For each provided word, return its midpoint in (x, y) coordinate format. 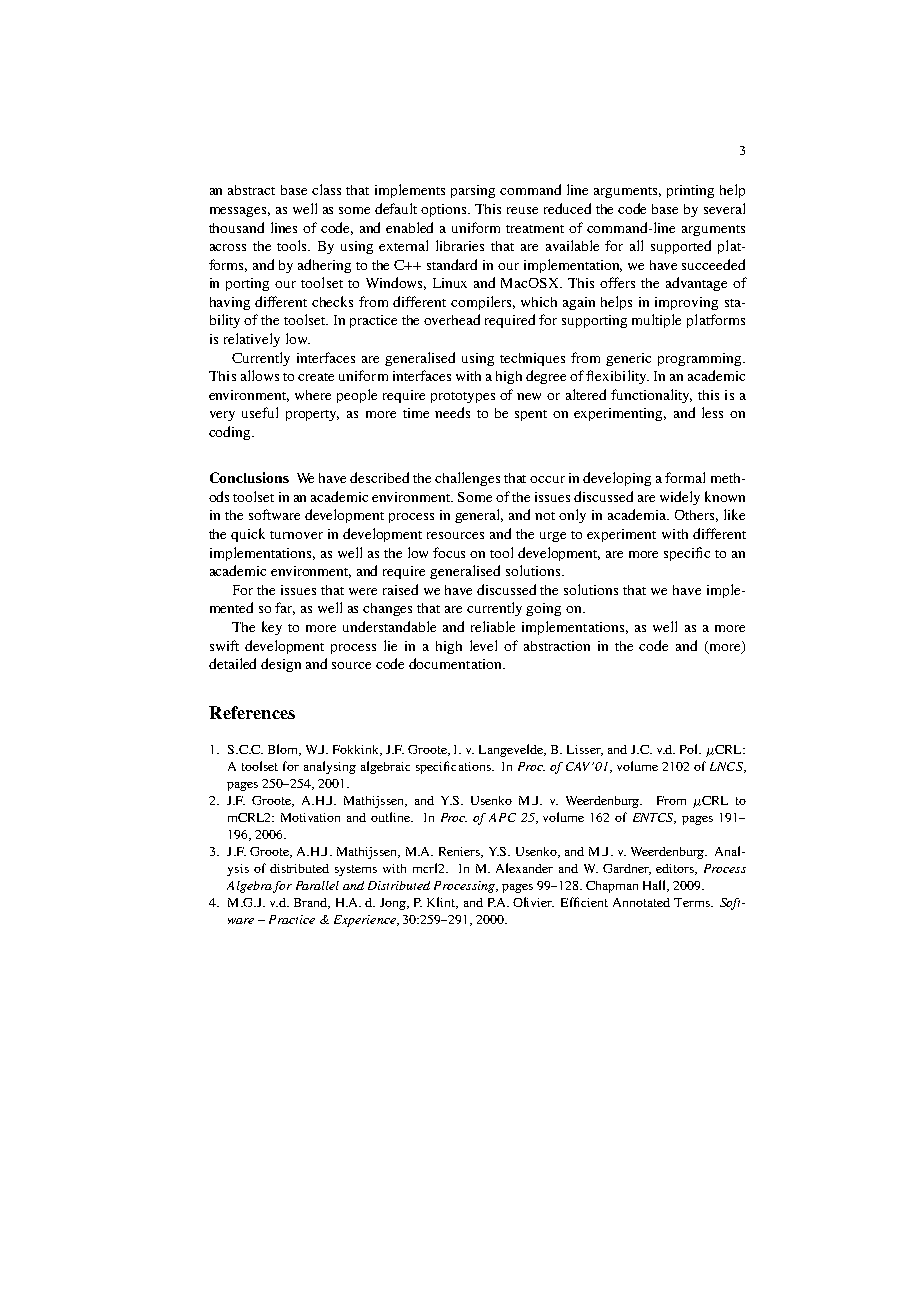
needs (452, 412)
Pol (690, 749)
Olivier (533, 902)
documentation (456, 663)
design (281, 665)
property (312, 415)
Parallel (317, 885)
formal (685, 477)
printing (690, 191)
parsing (473, 191)
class (326, 189)
